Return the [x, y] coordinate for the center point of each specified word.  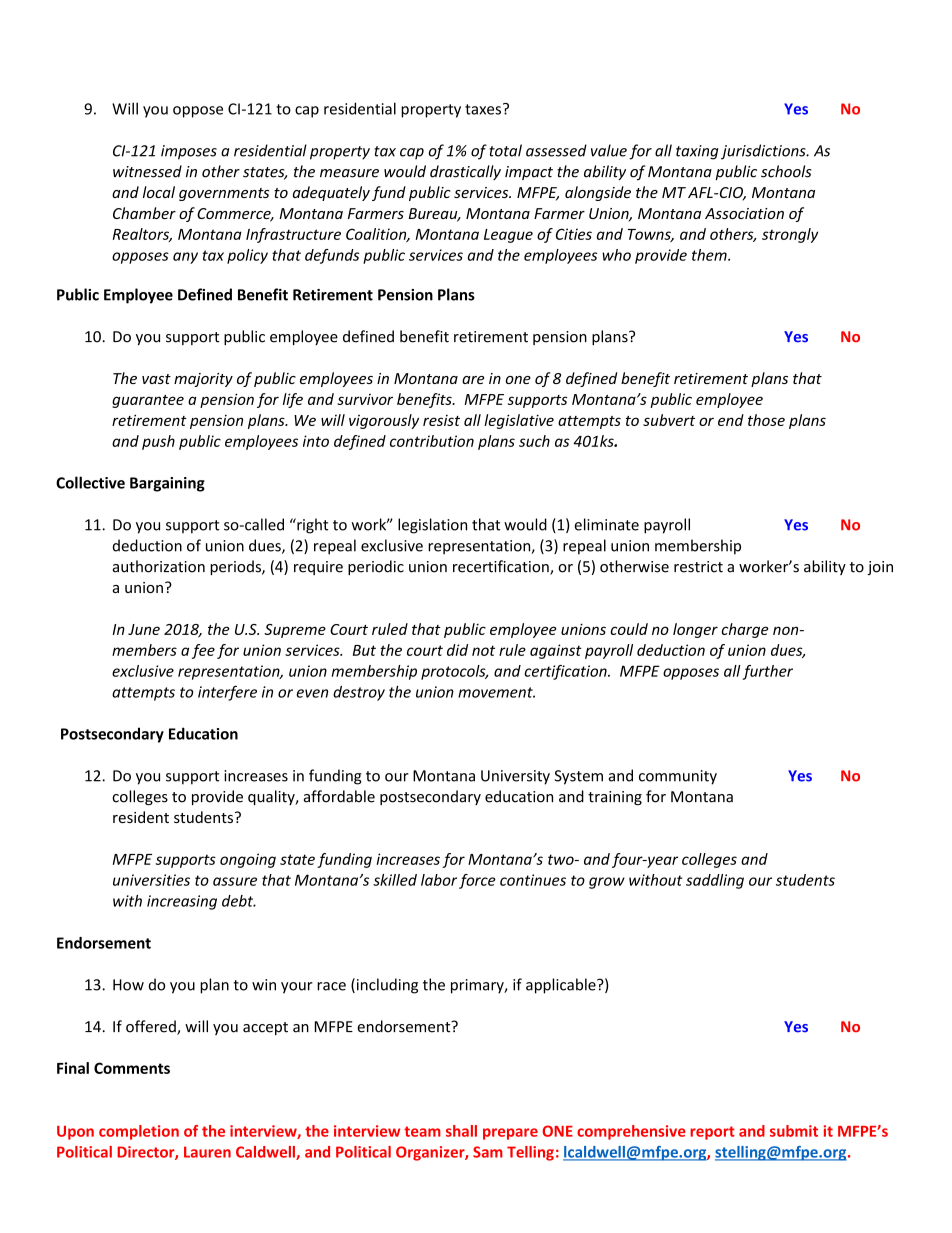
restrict [698, 567]
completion [139, 1132]
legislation [432, 526]
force [477, 881]
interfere [227, 693]
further [767, 672]
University [515, 777]
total [505, 150]
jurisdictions [764, 152]
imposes [189, 152]
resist [441, 420]
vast [156, 379]
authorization [159, 566]
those [766, 420]
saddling [715, 881]
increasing [182, 902]
